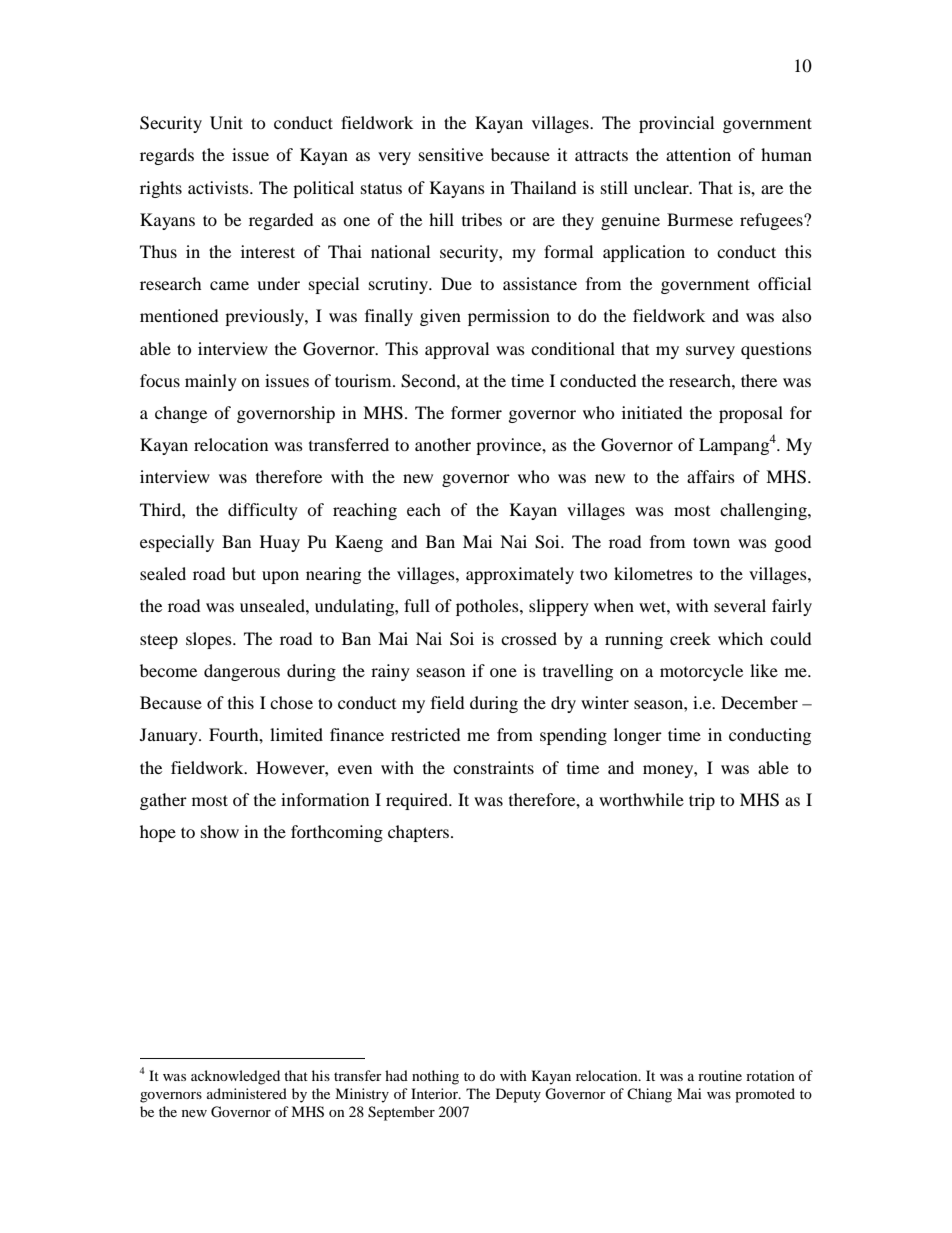 The image size is (952, 1233). I want to click on difficulty, so click(263, 511).
